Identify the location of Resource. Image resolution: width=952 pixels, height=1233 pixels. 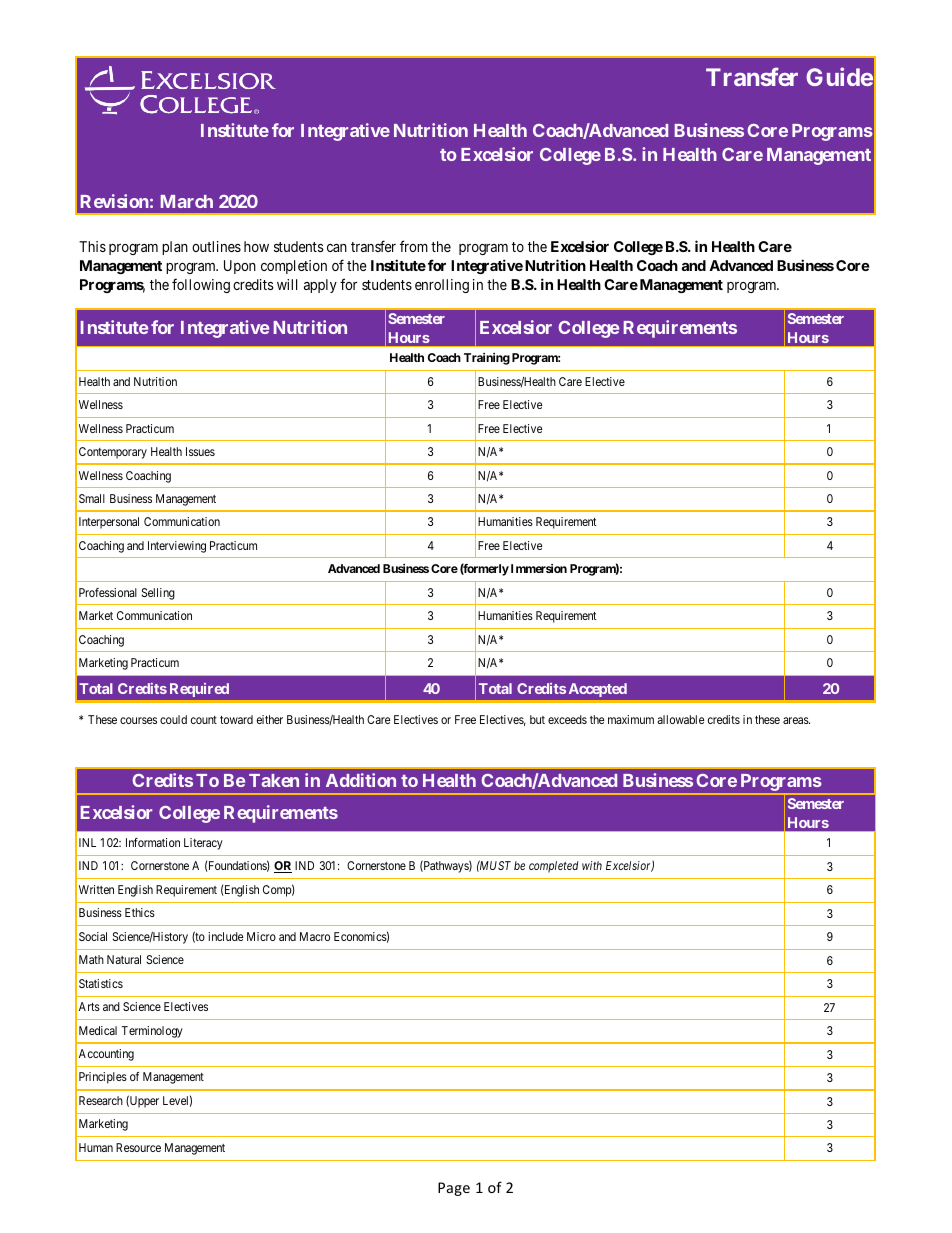
(138, 1147).
